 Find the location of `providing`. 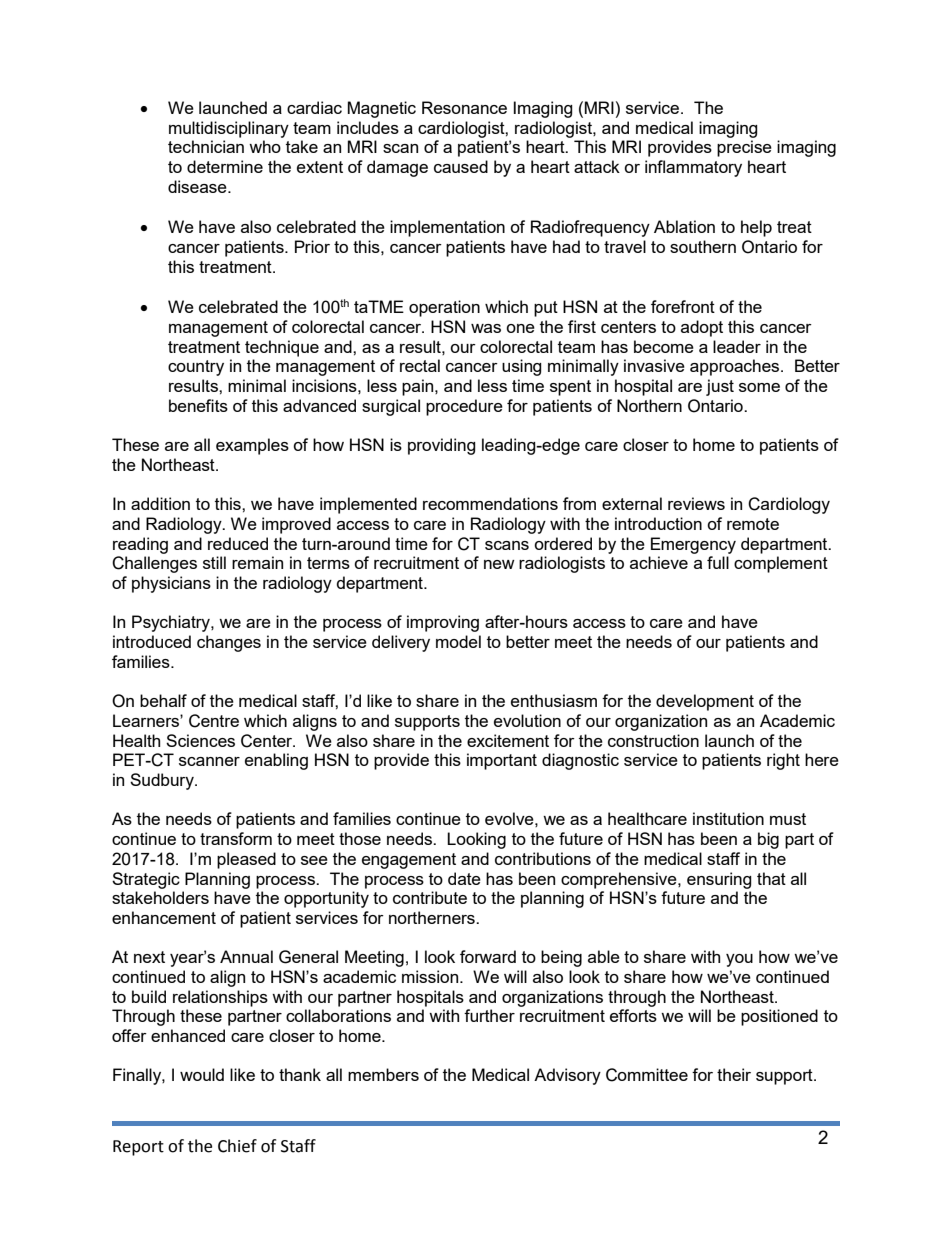

providing is located at coordinates (442, 446).
